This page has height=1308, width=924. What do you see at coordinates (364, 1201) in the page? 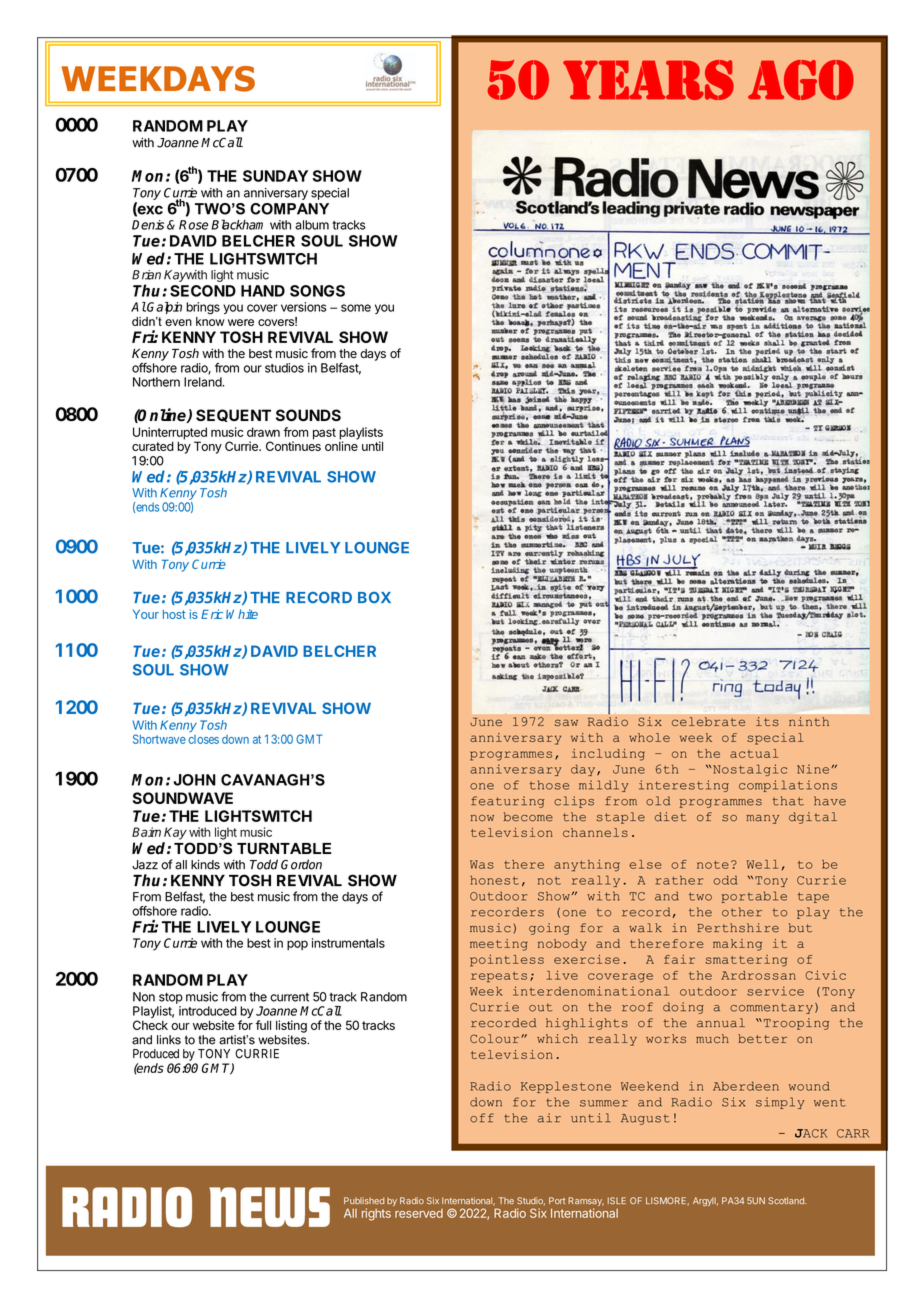
I see `Published` at bounding box center [364, 1201].
